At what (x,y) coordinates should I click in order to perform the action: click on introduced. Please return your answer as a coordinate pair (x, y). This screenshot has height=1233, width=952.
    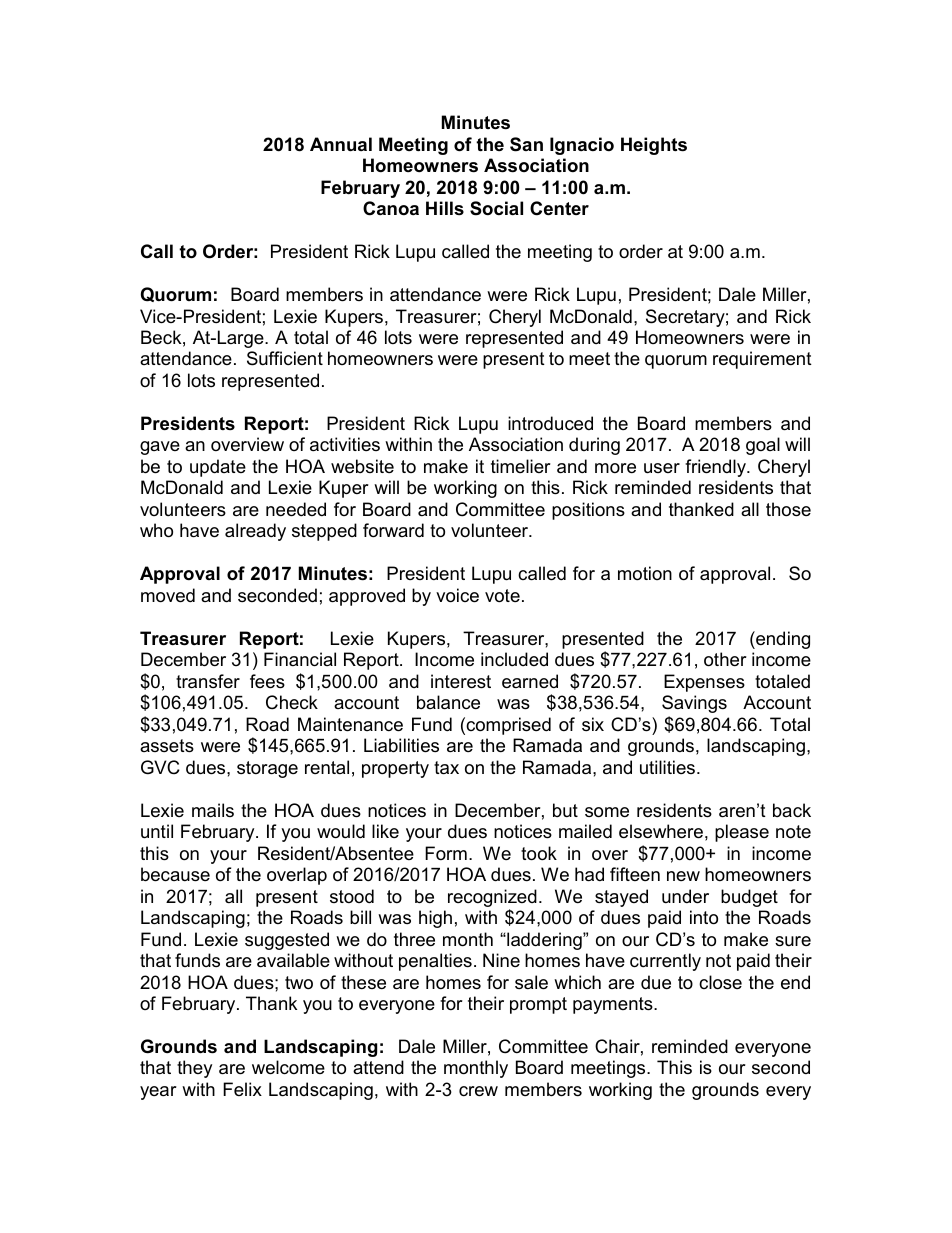
    Looking at the image, I should click on (550, 423).
